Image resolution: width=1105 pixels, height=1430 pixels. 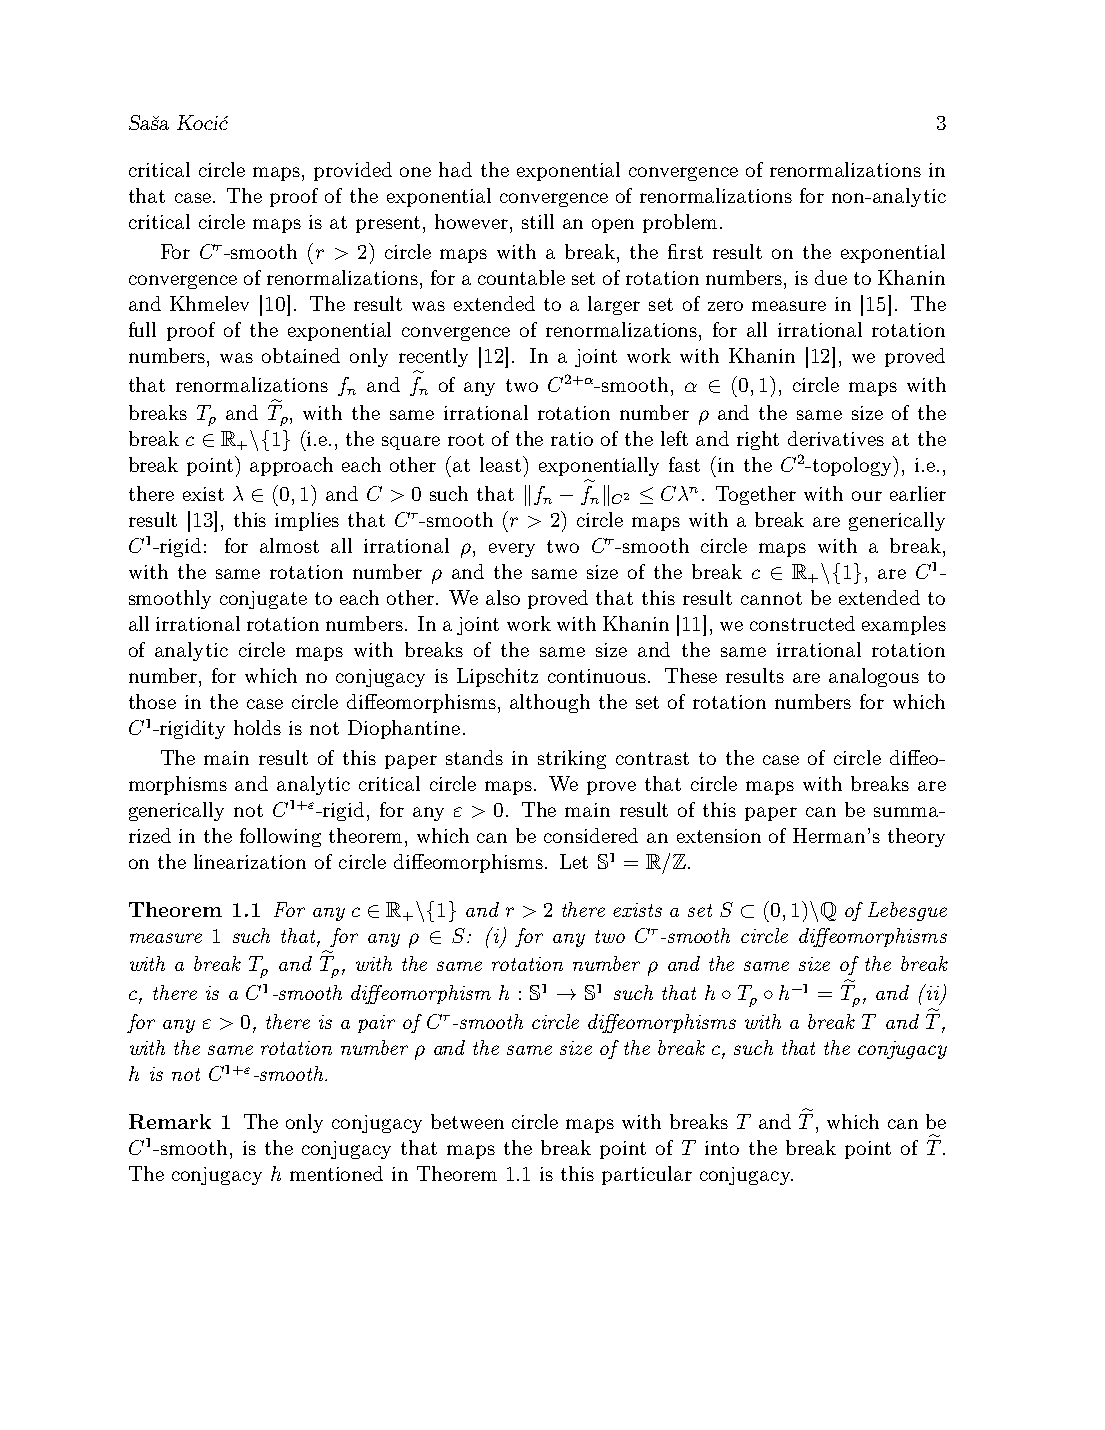 I want to click on Remark, so click(x=170, y=1121).
